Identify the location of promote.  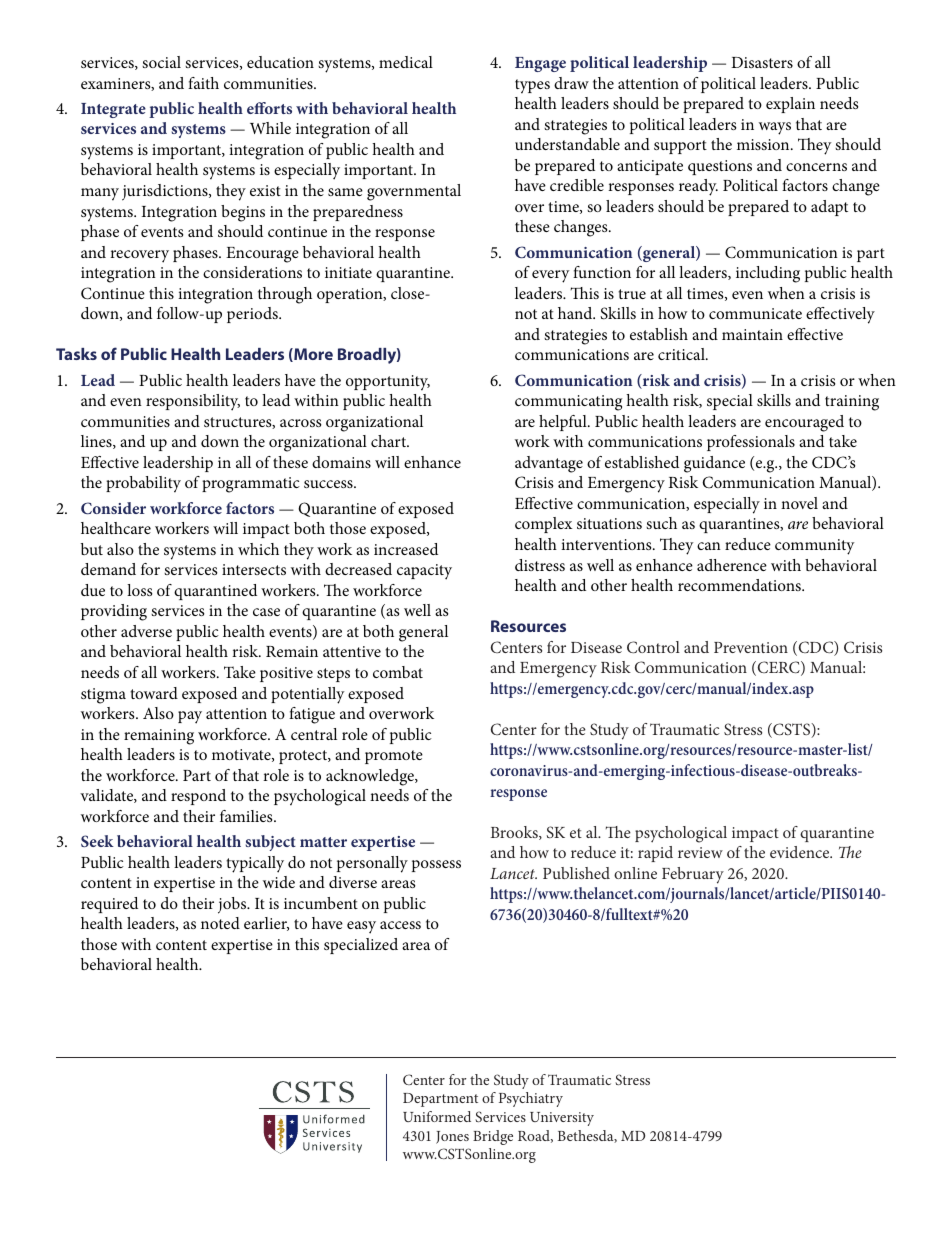
(394, 757).
